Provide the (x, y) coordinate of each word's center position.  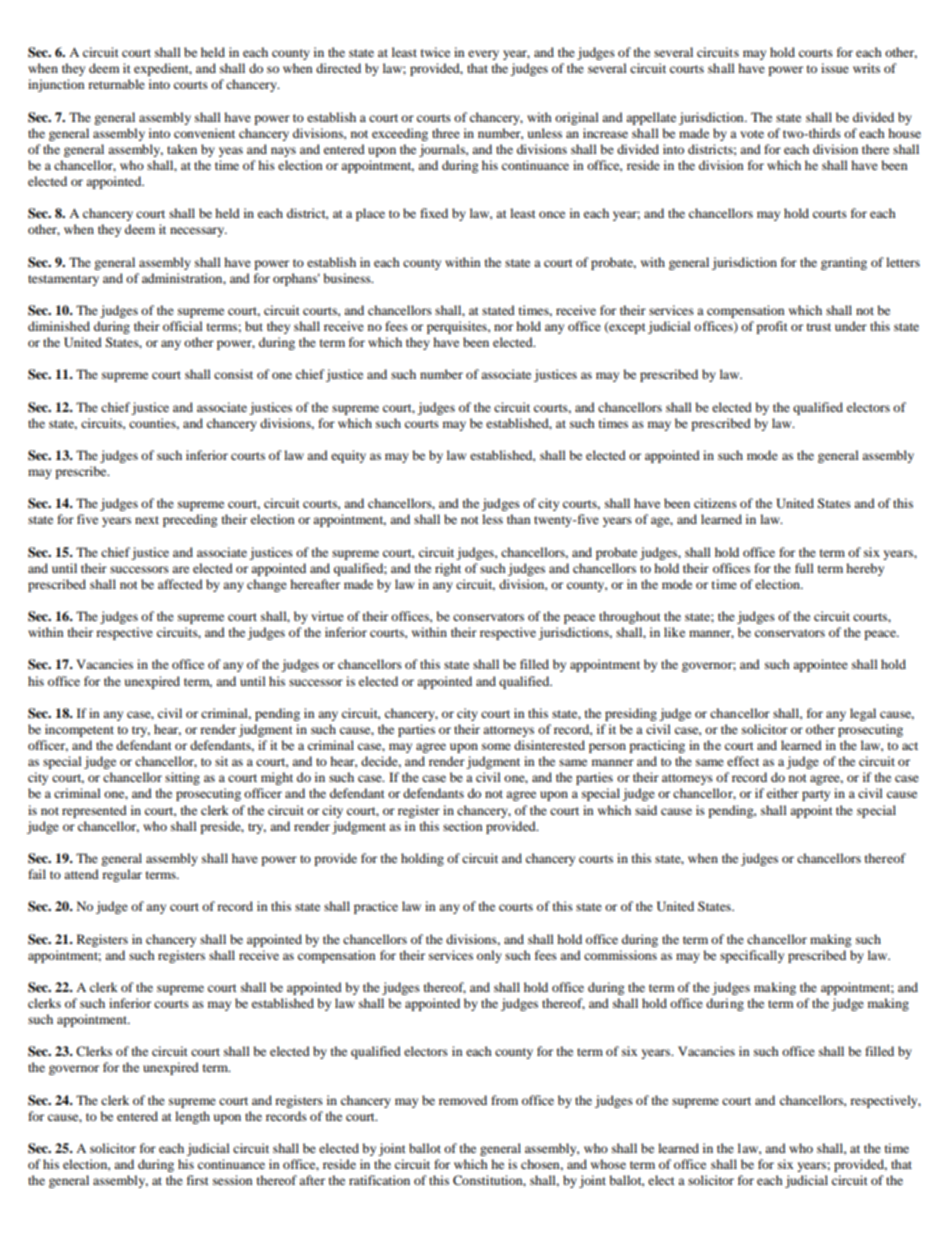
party (816, 795)
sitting (182, 778)
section (462, 826)
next (147, 520)
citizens (715, 503)
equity (348, 456)
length (192, 1117)
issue (835, 68)
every (483, 55)
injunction (56, 85)
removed (463, 1100)
